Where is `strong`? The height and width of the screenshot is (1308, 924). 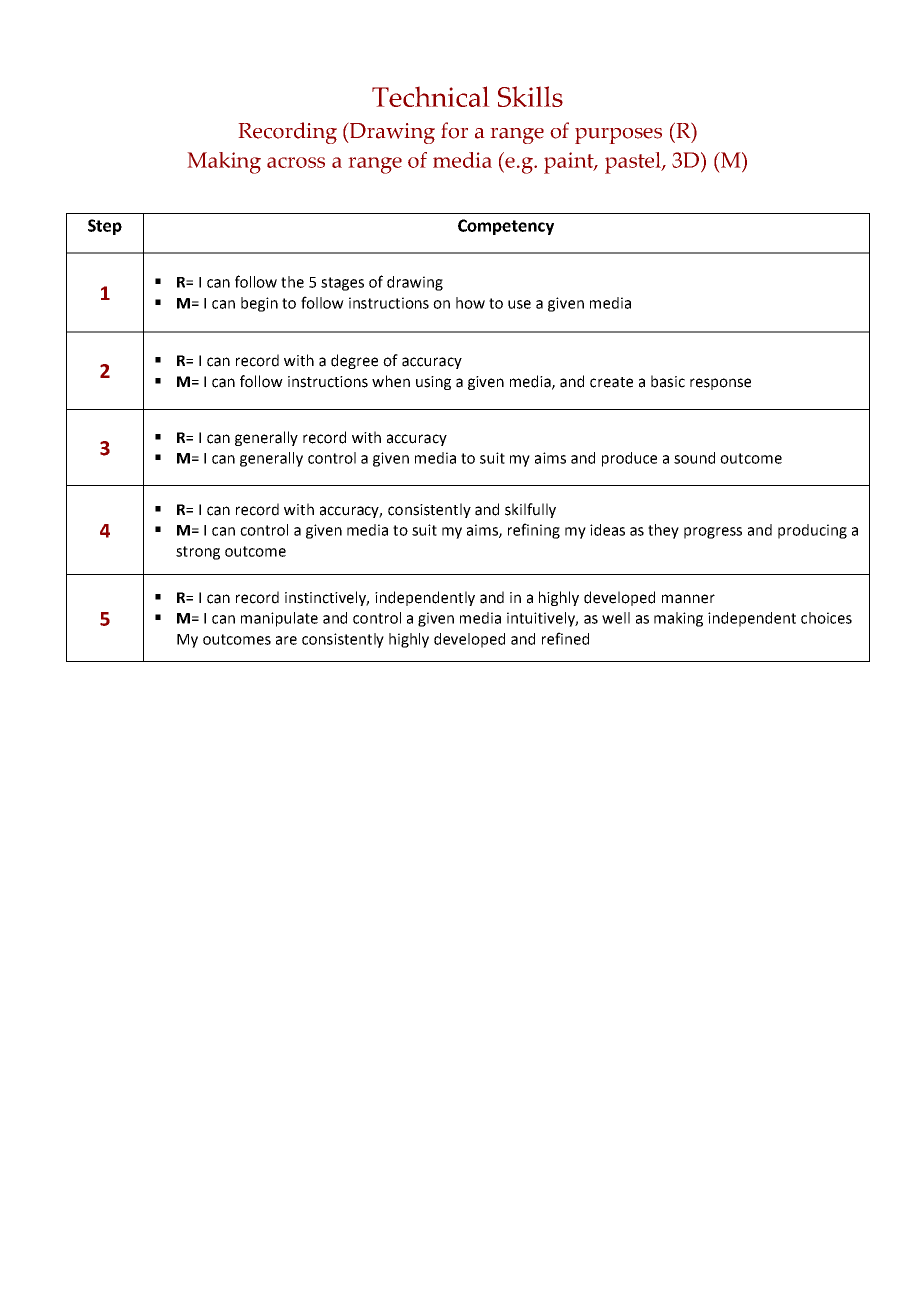
strong is located at coordinates (198, 553).
